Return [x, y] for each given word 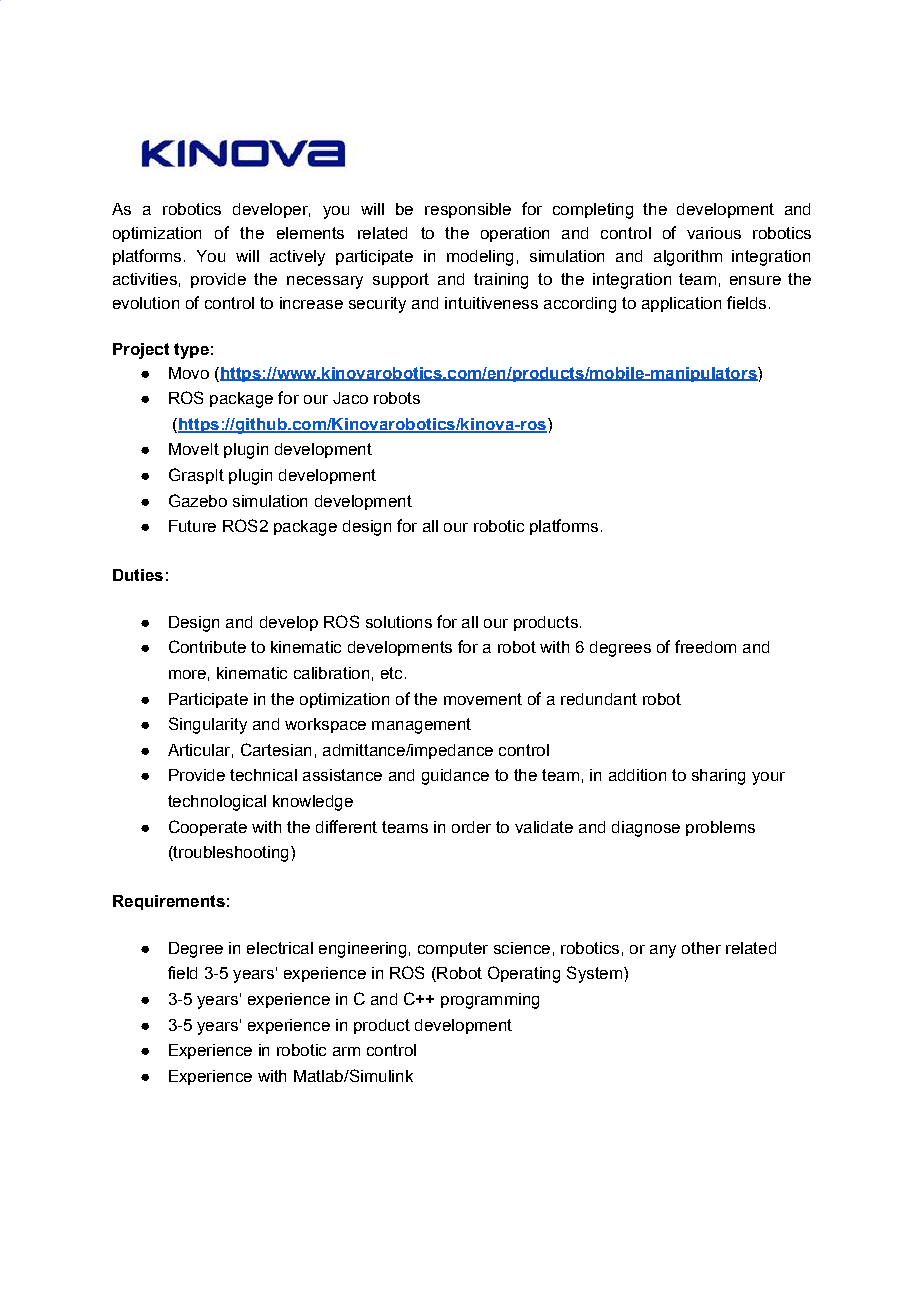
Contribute [207, 646]
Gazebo [198, 500]
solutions [399, 622]
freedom [705, 646]
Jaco [350, 398]
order [471, 827]
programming [490, 1001]
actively [297, 258]
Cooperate [208, 828]
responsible [468, 210]
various [714, 233]
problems [720, 828]
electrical [280, 948]
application [681, 304]
